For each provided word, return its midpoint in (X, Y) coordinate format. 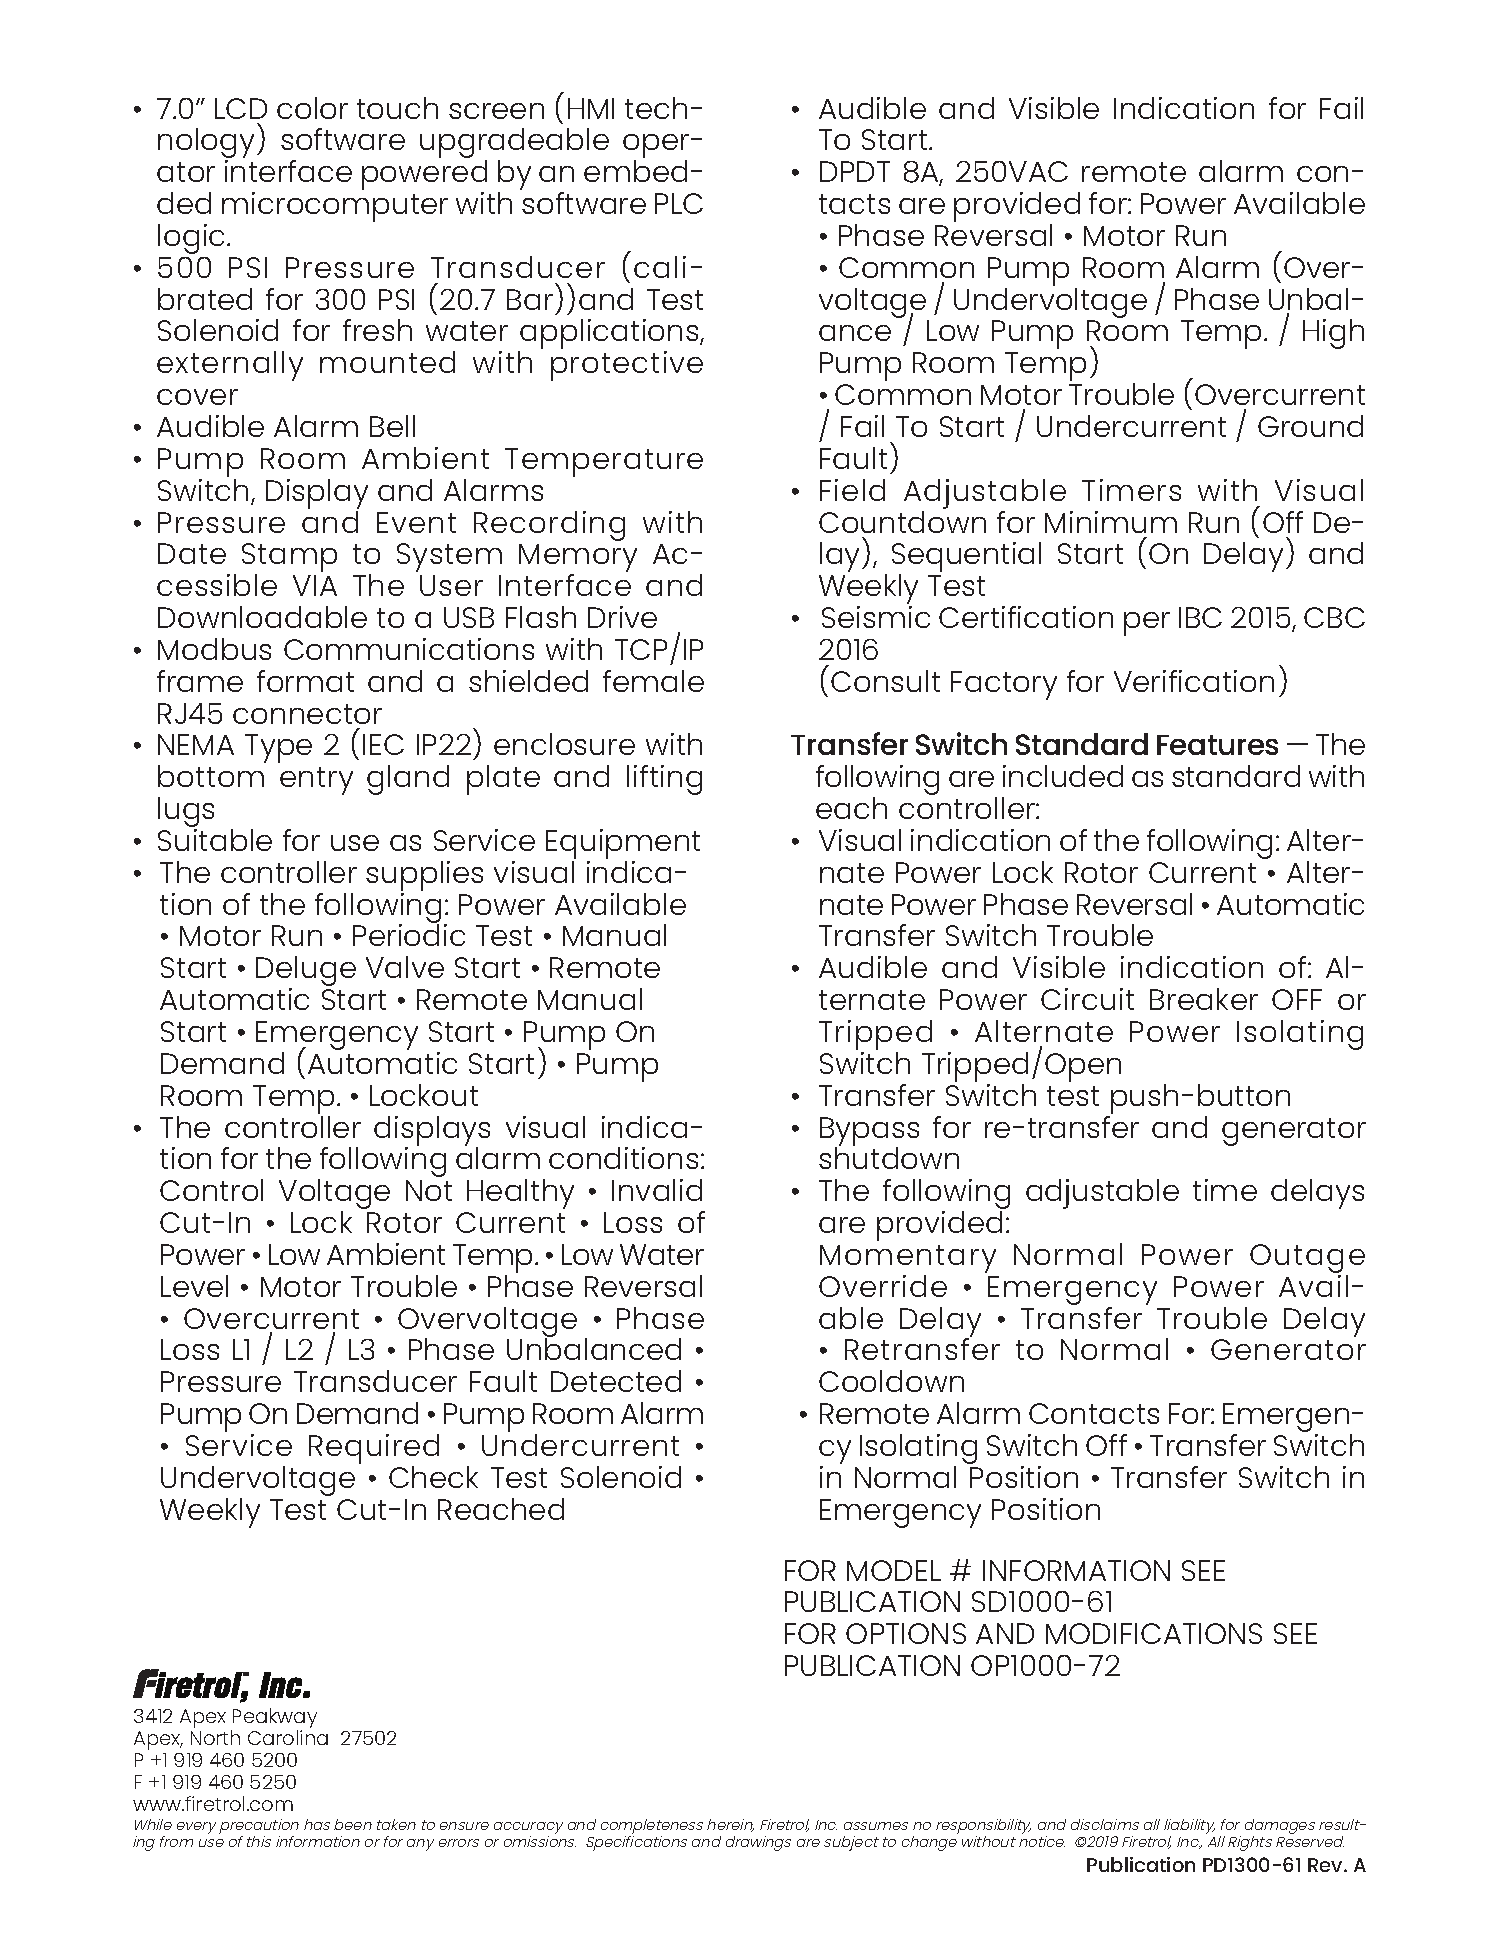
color (312, 108)
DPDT (855, 171)
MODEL (894, 1570)
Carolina (288, 1737)
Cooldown (891, 1381)
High (1333, 334)
